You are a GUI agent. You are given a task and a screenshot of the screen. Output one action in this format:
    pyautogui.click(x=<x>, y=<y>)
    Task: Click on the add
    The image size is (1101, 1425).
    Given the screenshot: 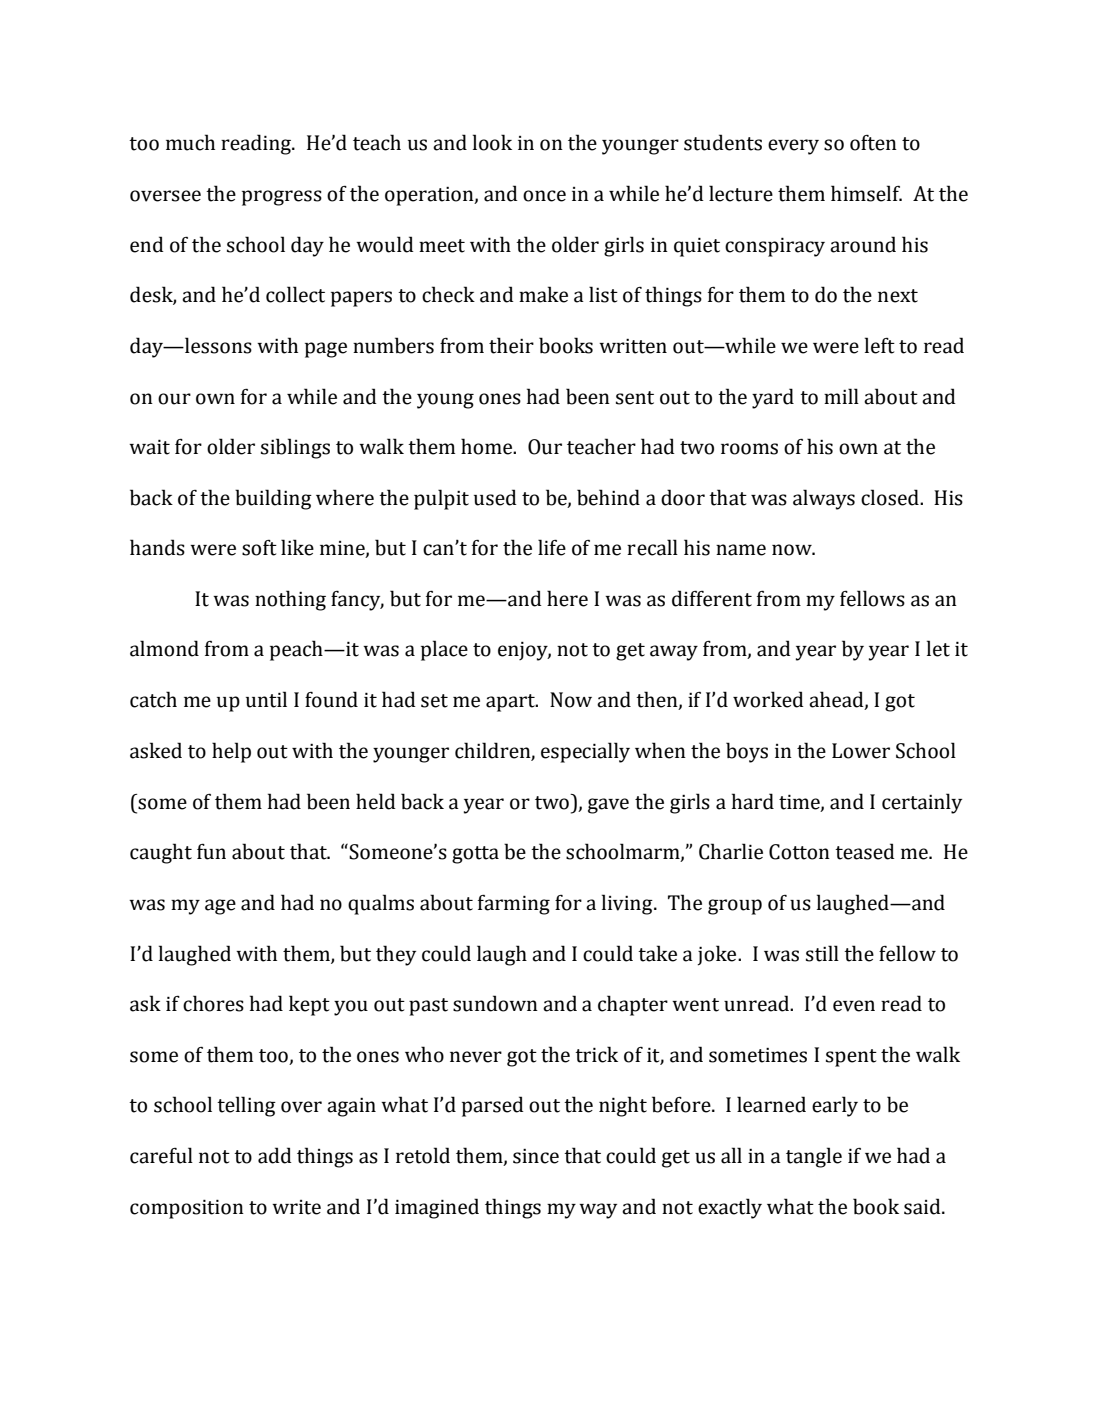 What is the action you would take?
    pyautogui.click(x=275, y=1155)
